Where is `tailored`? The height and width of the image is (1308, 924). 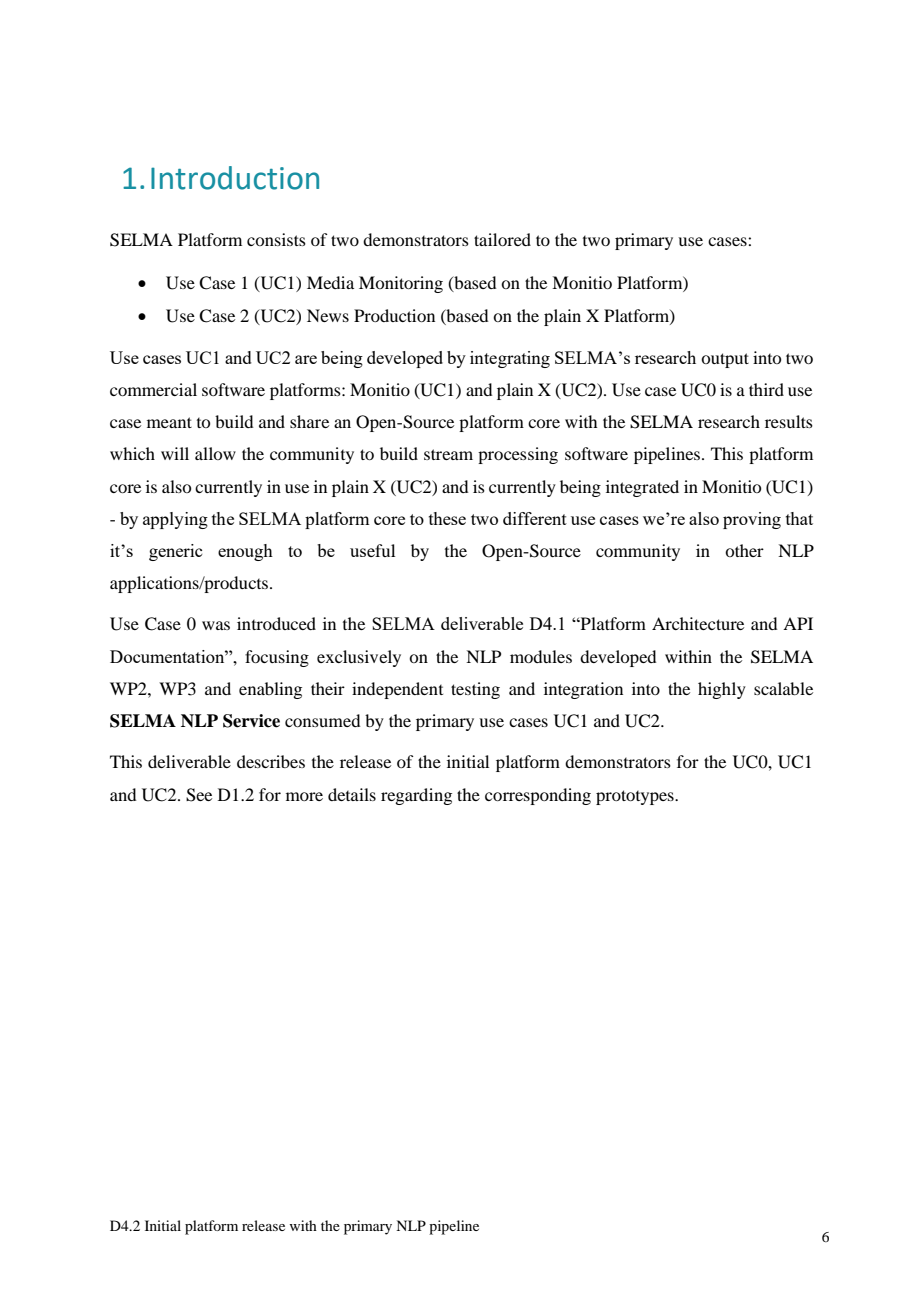 tailored is located at coordinates (502, 239).
